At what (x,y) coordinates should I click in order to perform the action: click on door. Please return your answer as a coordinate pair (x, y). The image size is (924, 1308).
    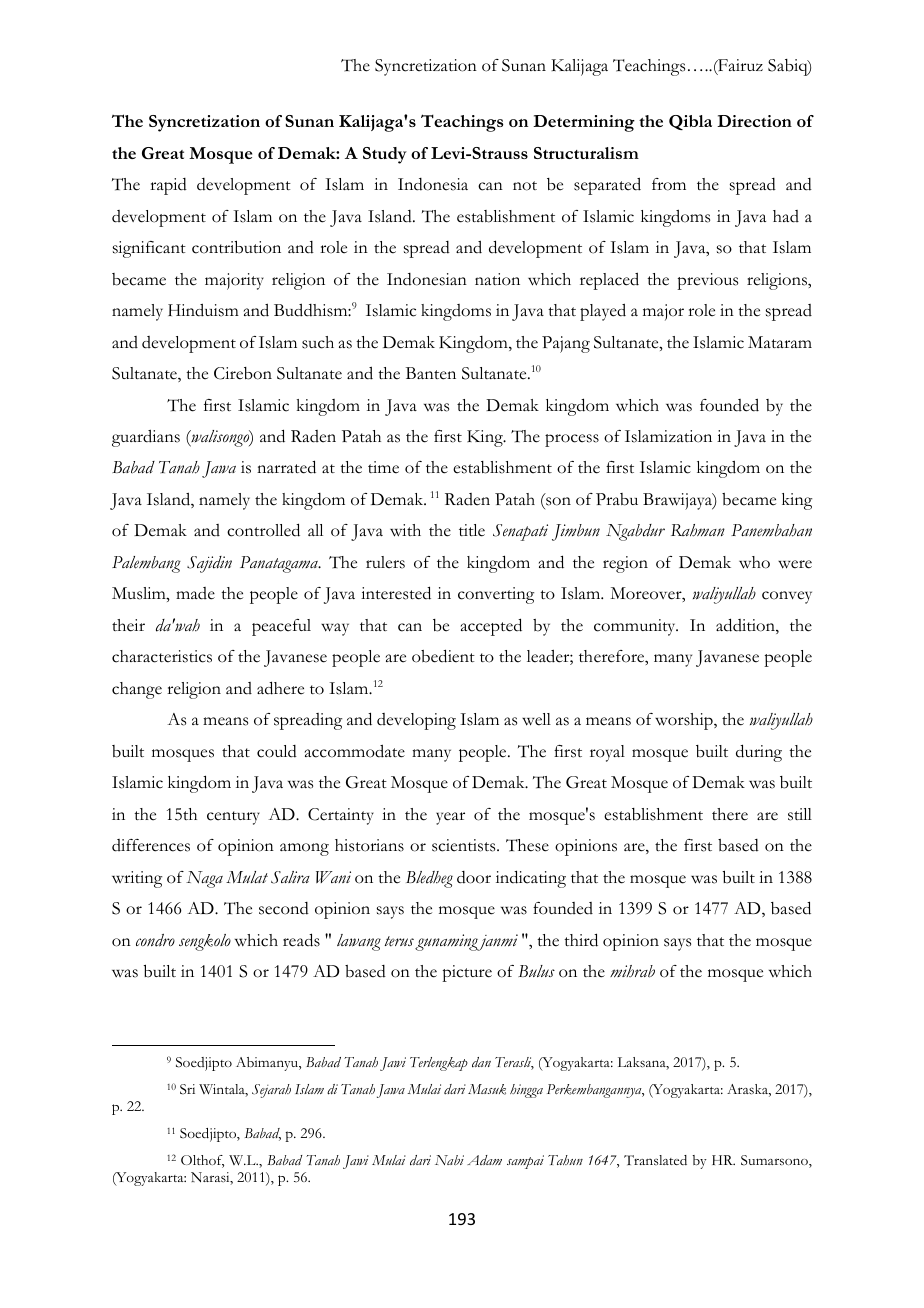
    Looking at the image, I should click on (474, 877).
